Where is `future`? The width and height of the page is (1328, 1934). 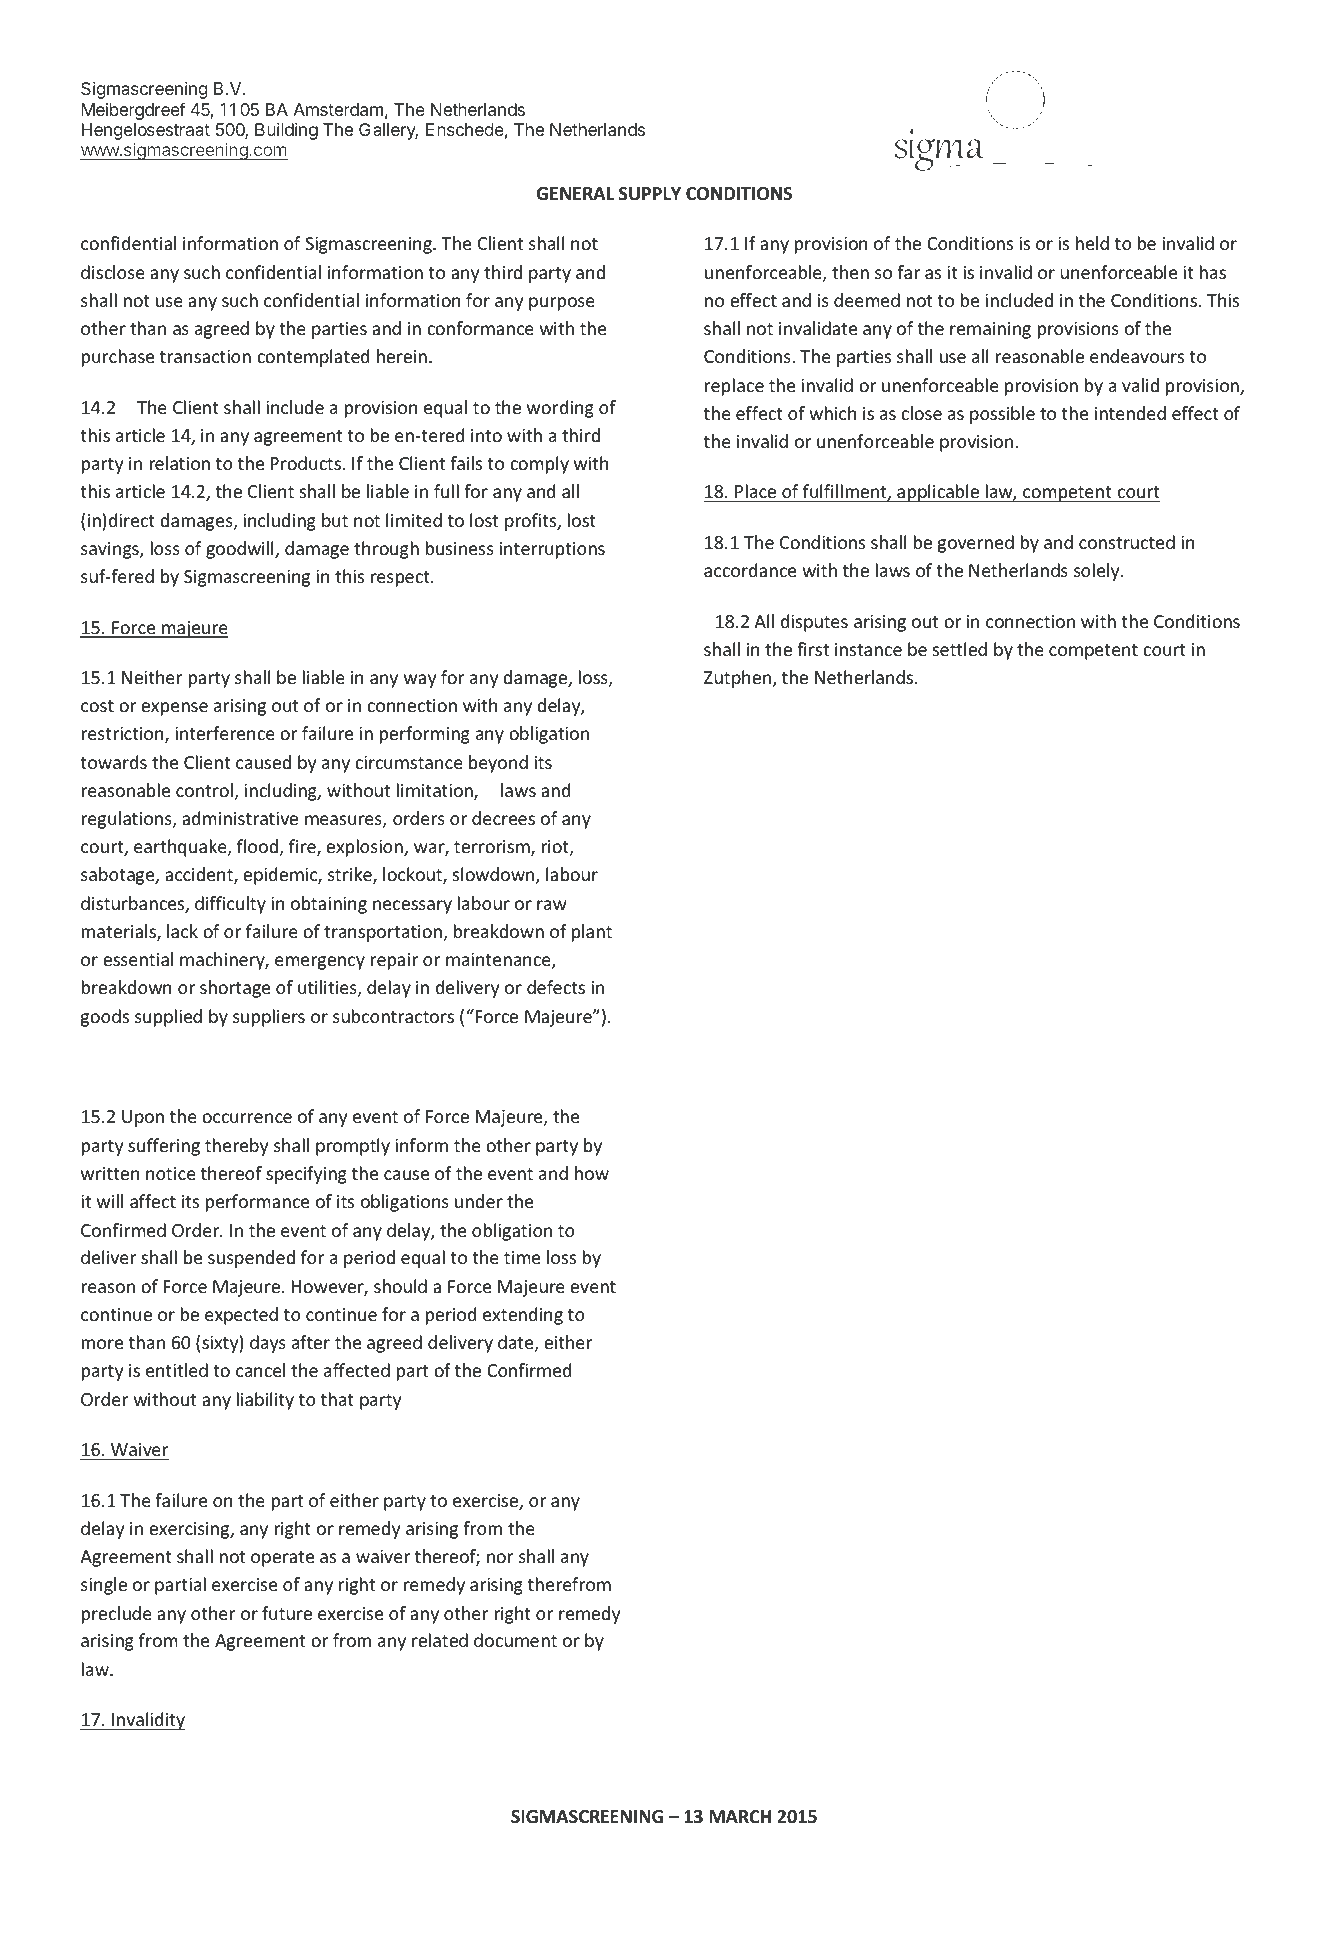
future is located at coordinates (287, 1613).
